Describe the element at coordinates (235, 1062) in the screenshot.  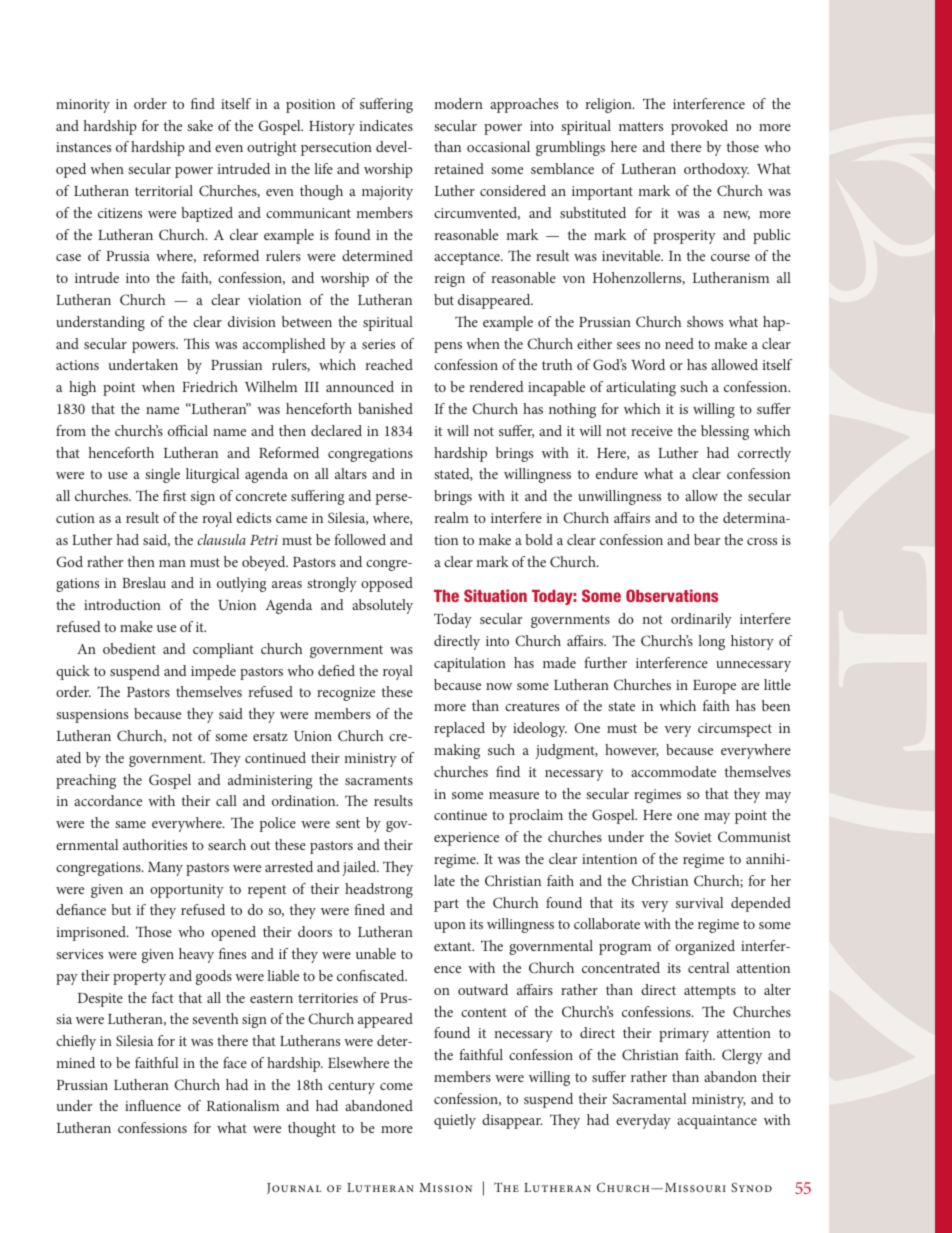
I see `face` at that location.
